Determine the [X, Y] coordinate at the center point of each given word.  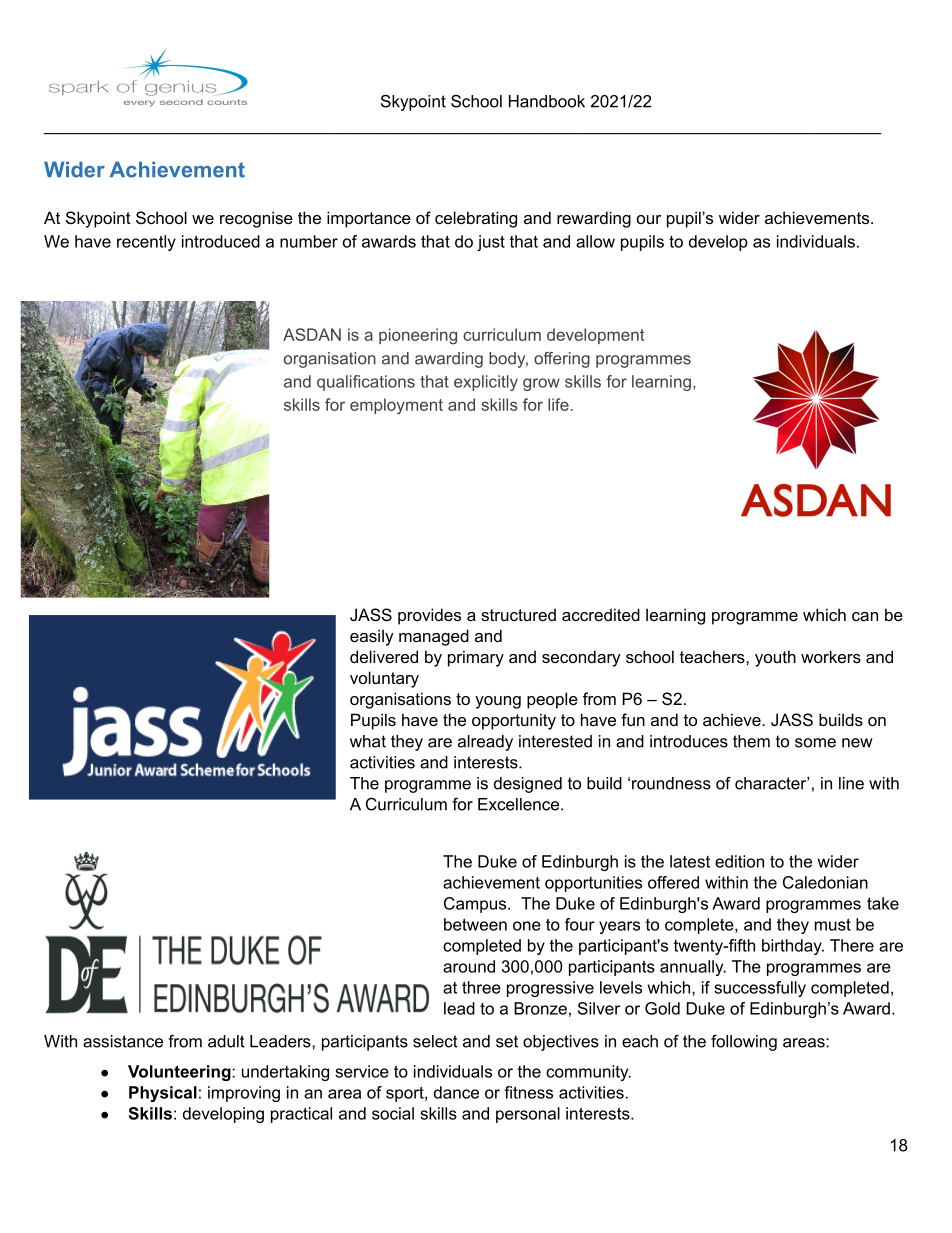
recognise [256, 219]
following [744, 1043]
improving [244, 1094]
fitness [528, 1092]
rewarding [594, 219]
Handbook [547, 101]
